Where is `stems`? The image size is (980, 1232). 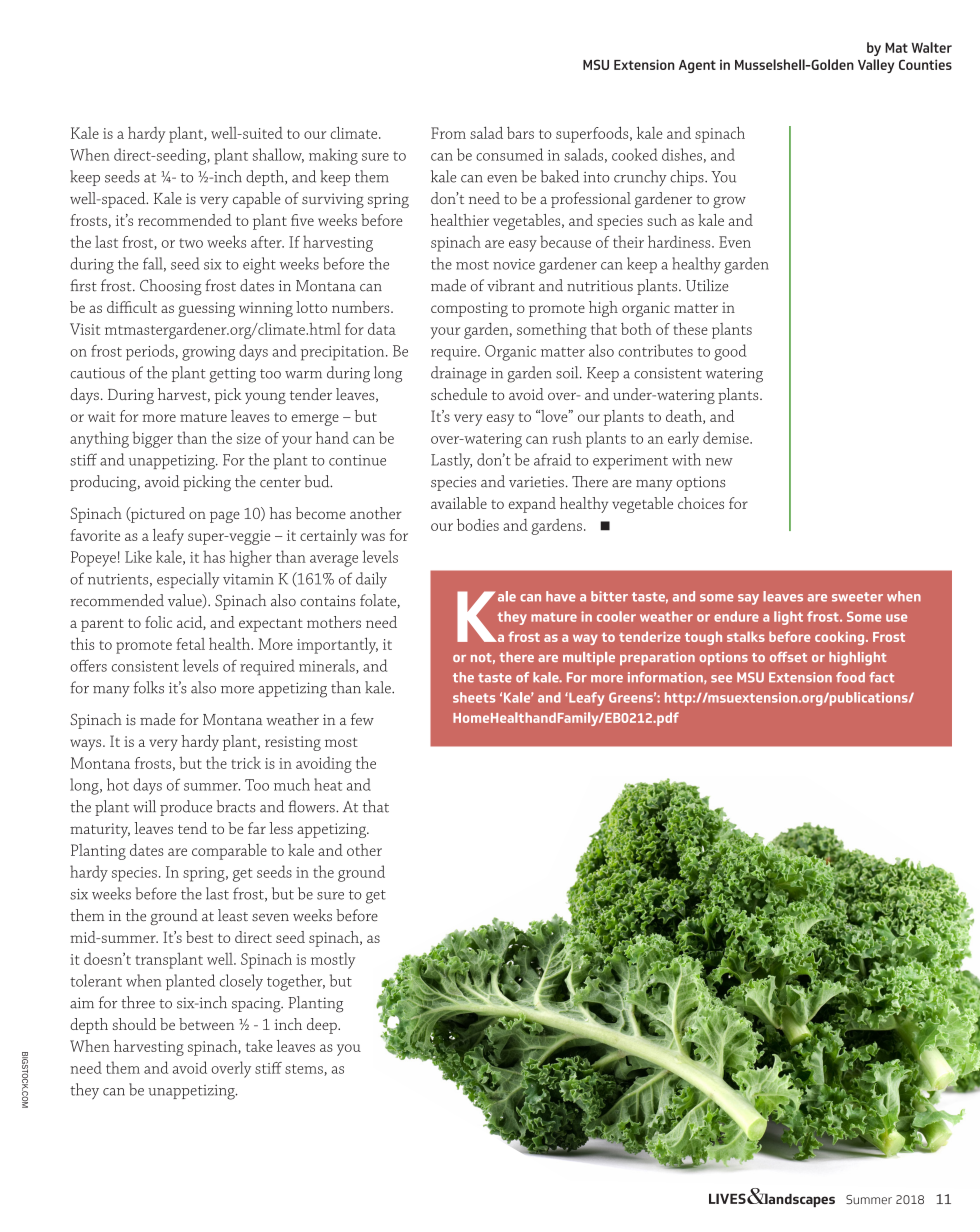 stems is located at coordinates (305, 1070).
